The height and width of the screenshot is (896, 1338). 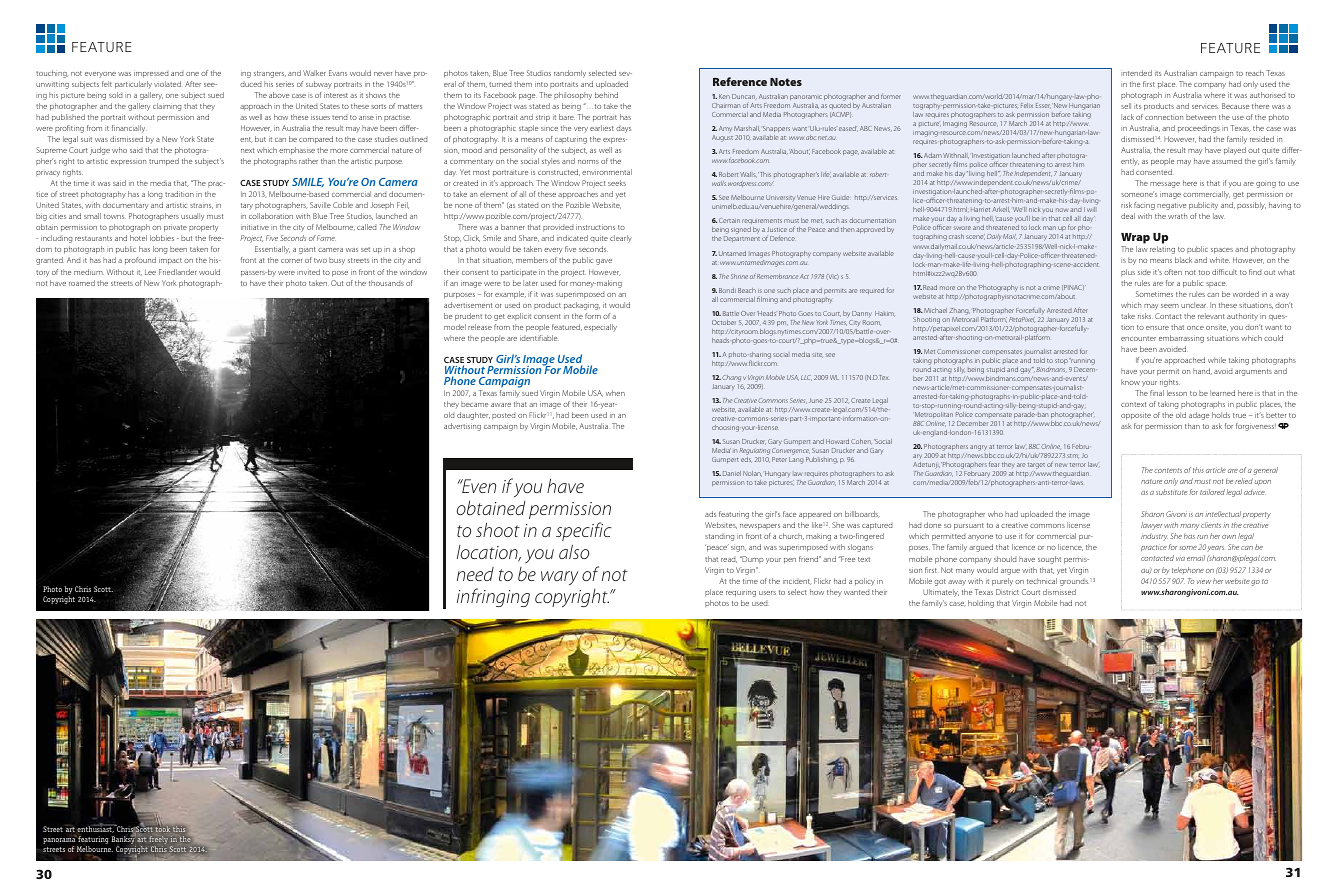 I want to click on behind, so click(x=606, y=95).
